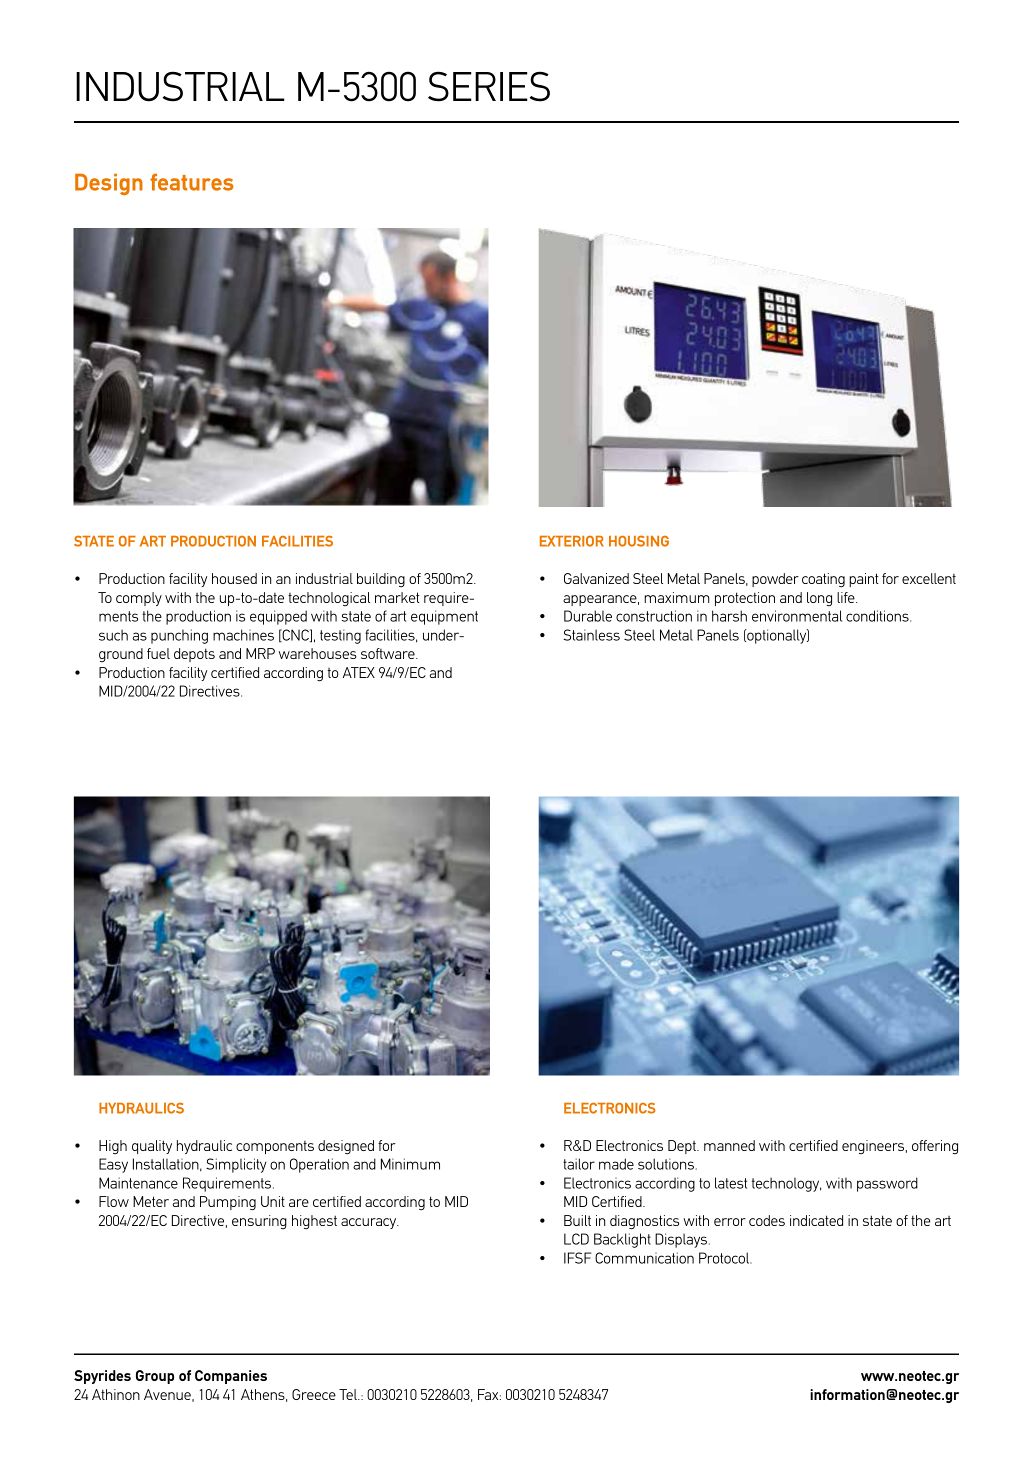 The image size is (1033, 1461). What do you see at coordinates (231, 1377) in the page?
I see `Companies` at bounding box center [231, 1377].
